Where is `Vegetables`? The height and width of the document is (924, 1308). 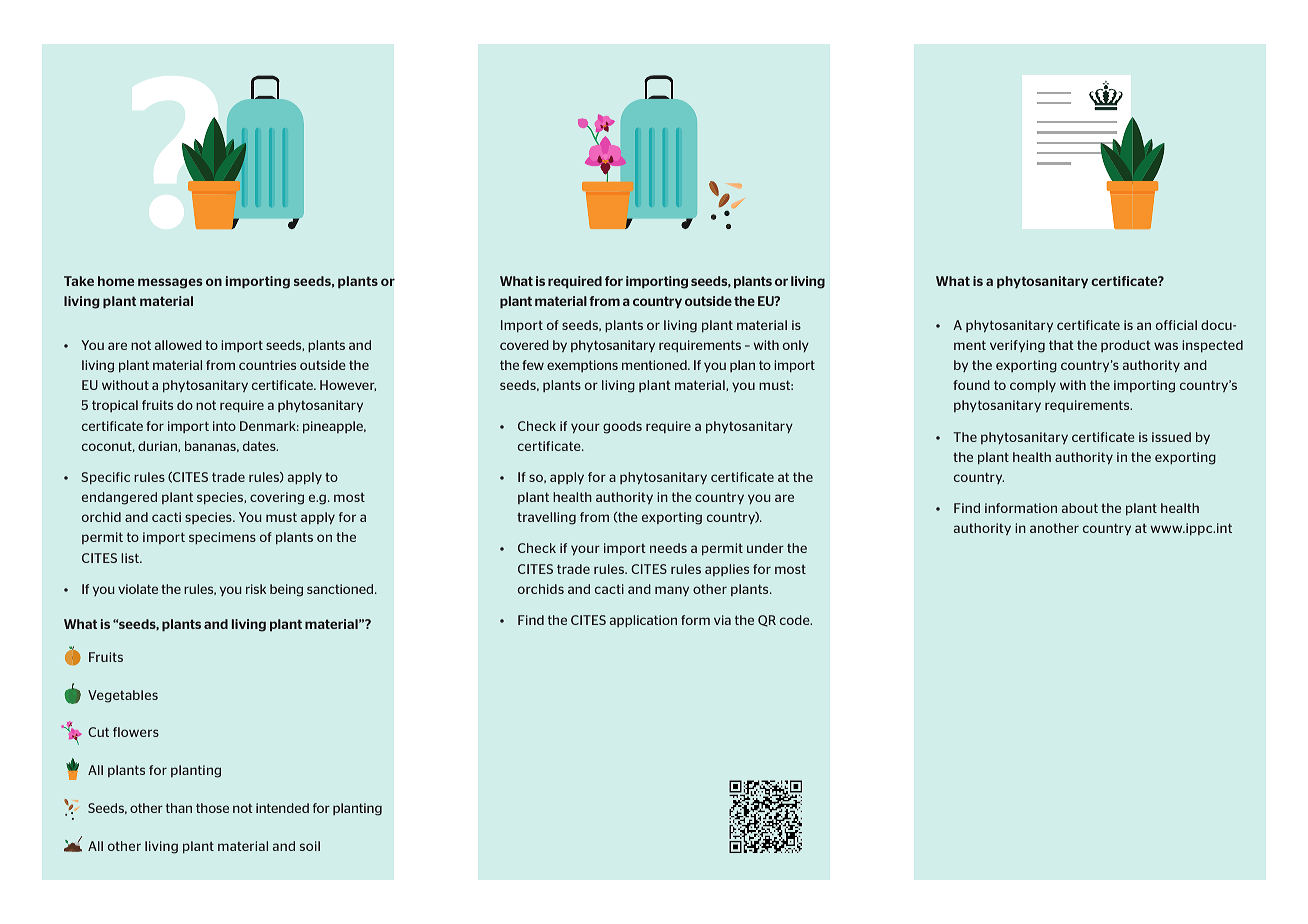 Vegetables is located at coordinates (123, 696).
